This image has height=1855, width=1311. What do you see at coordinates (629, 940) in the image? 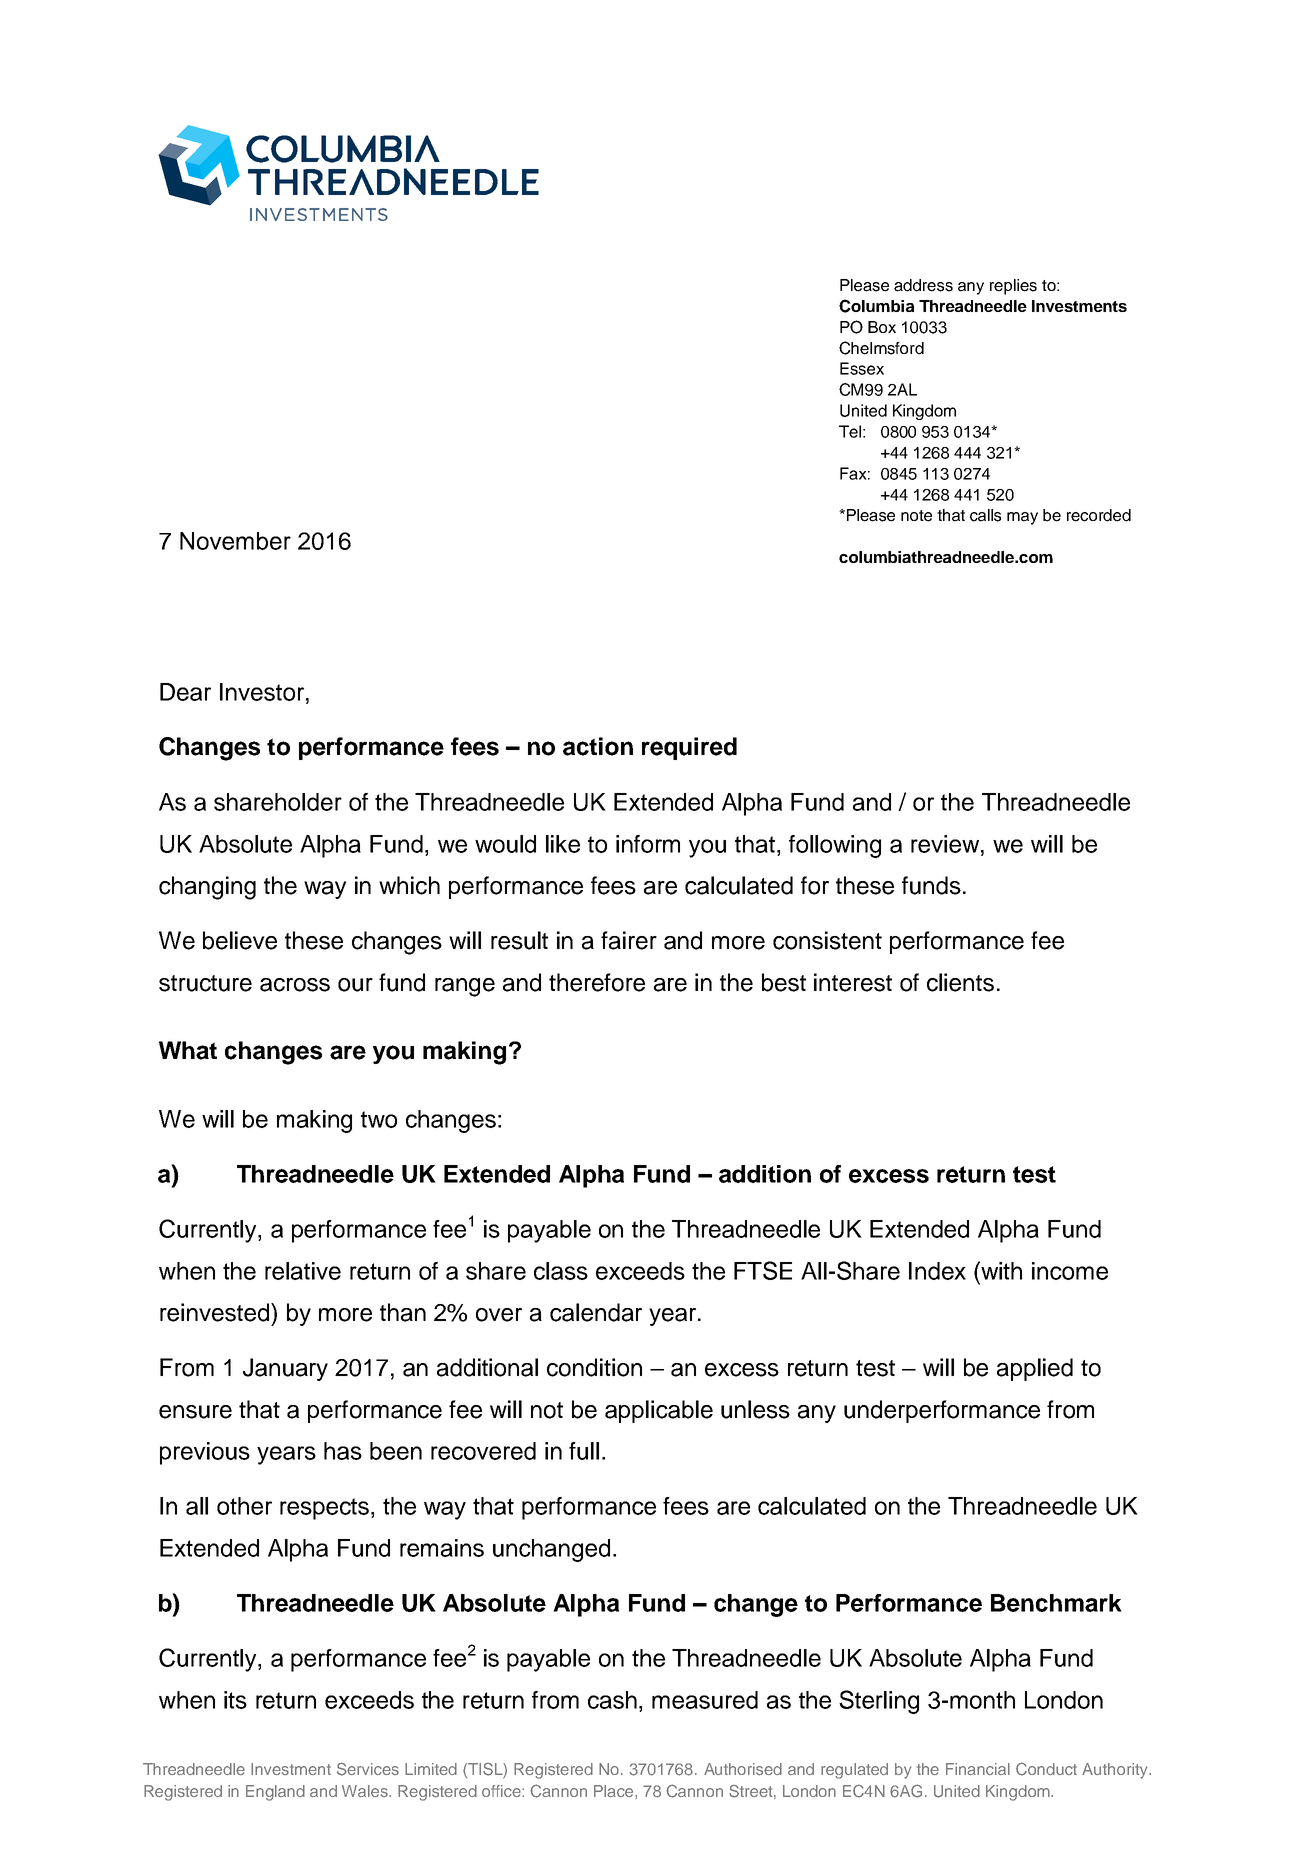
I see `fairer` at bounding box center [629, 940].
